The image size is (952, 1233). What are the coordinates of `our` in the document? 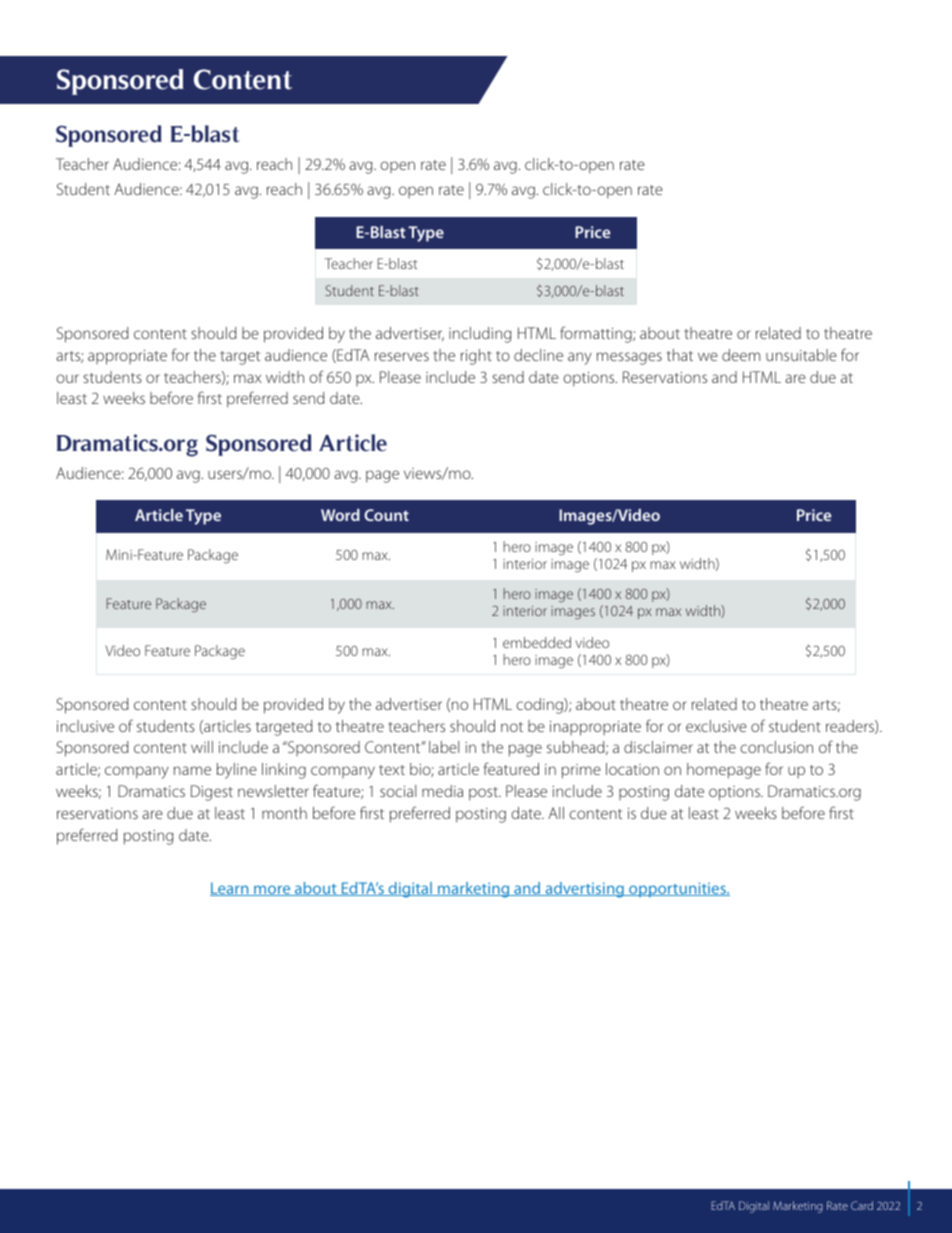 It's located at (67, 378).
